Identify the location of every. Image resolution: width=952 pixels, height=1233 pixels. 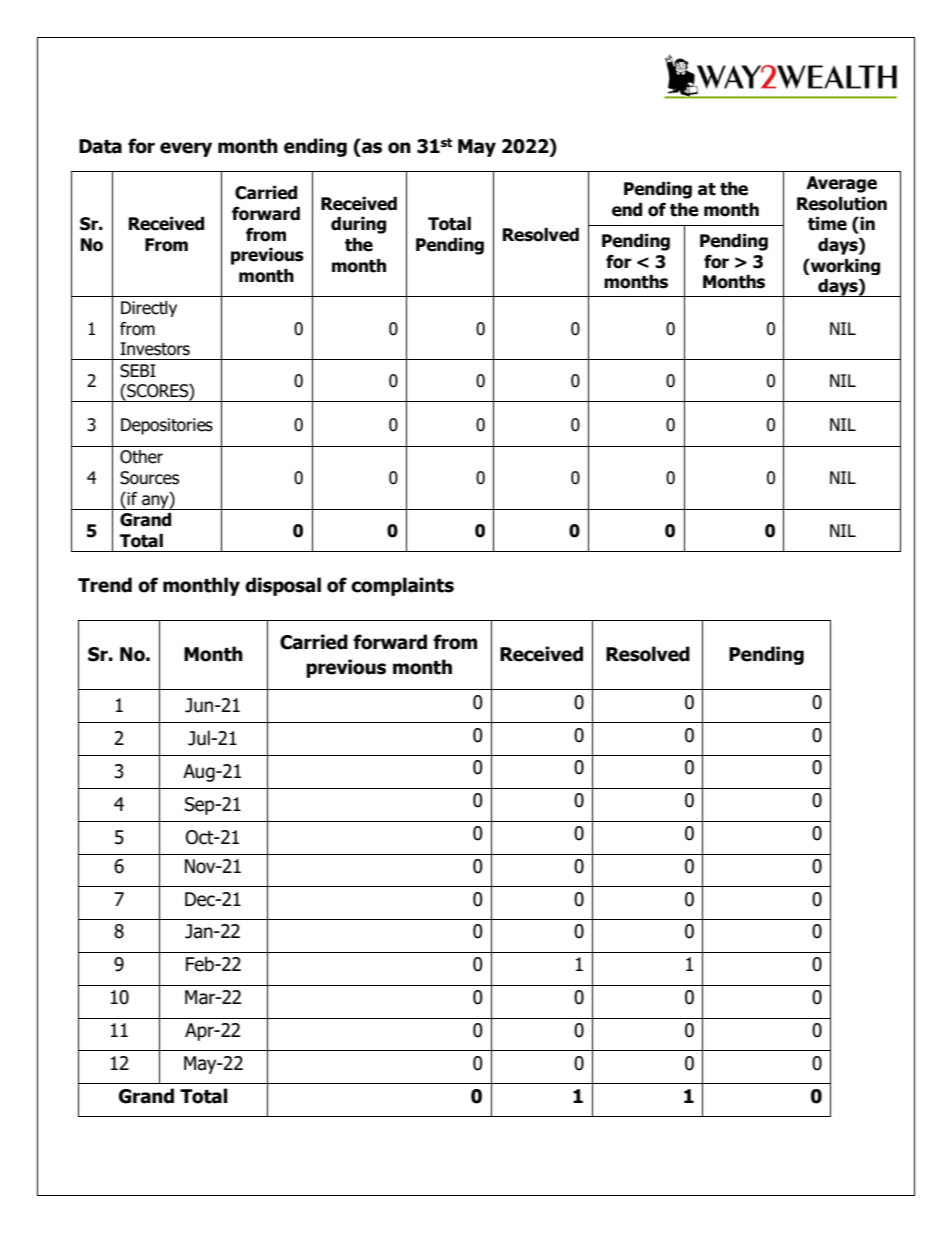
(186, 149).
